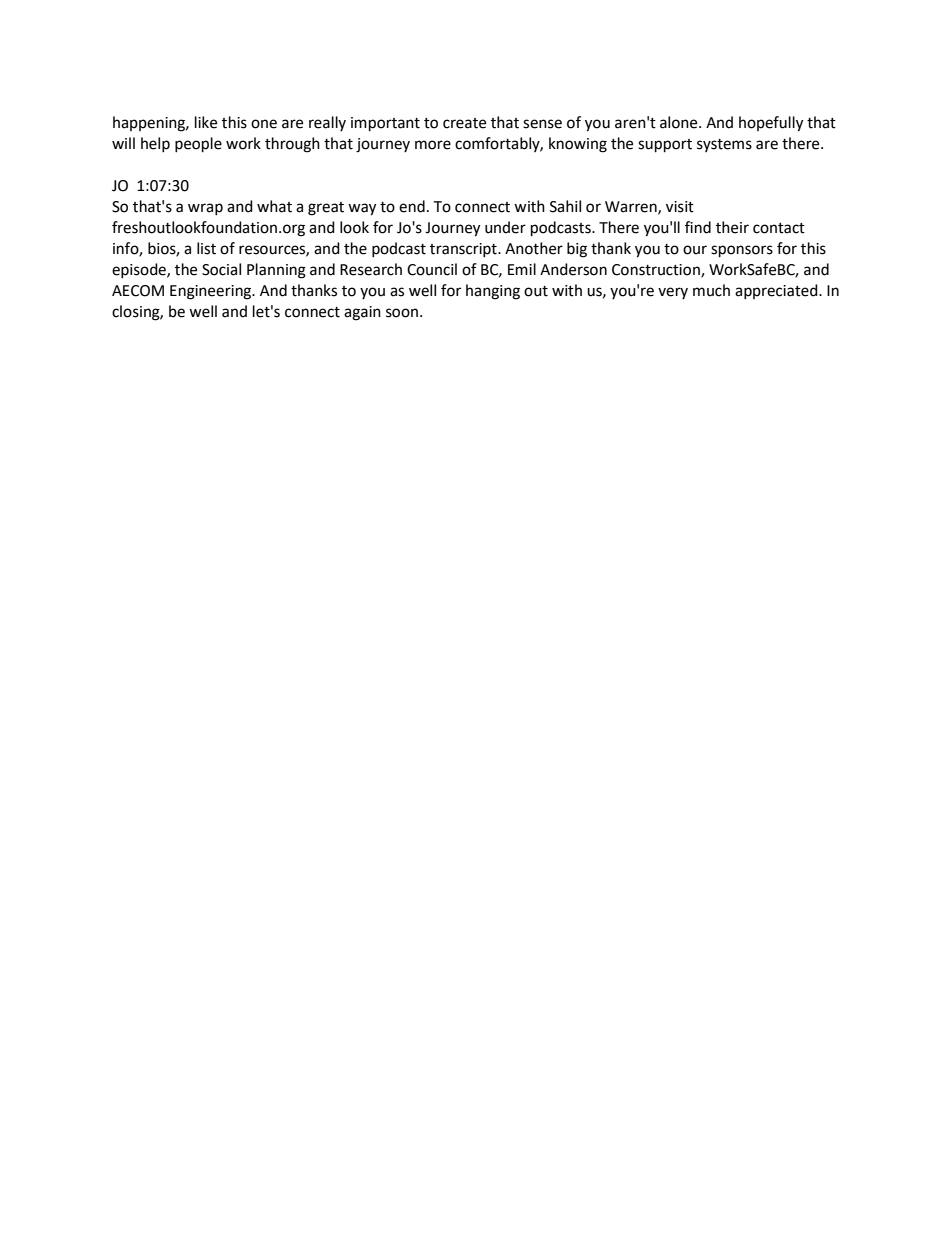  Describe the element at coordinates (412, 206) in the screenshot. I see `end` at that location.
